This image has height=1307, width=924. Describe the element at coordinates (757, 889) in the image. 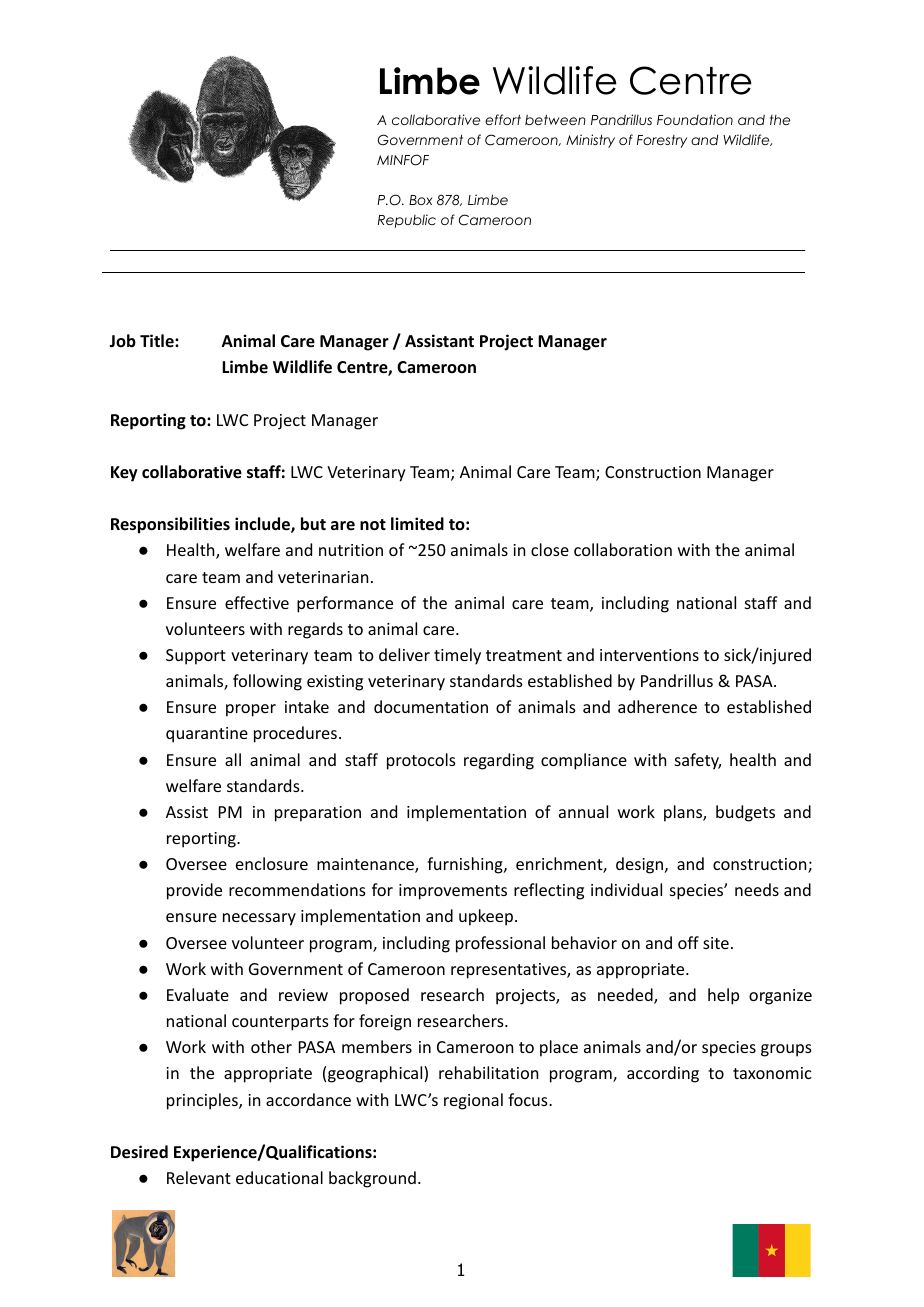

I see `needs` at that location.
